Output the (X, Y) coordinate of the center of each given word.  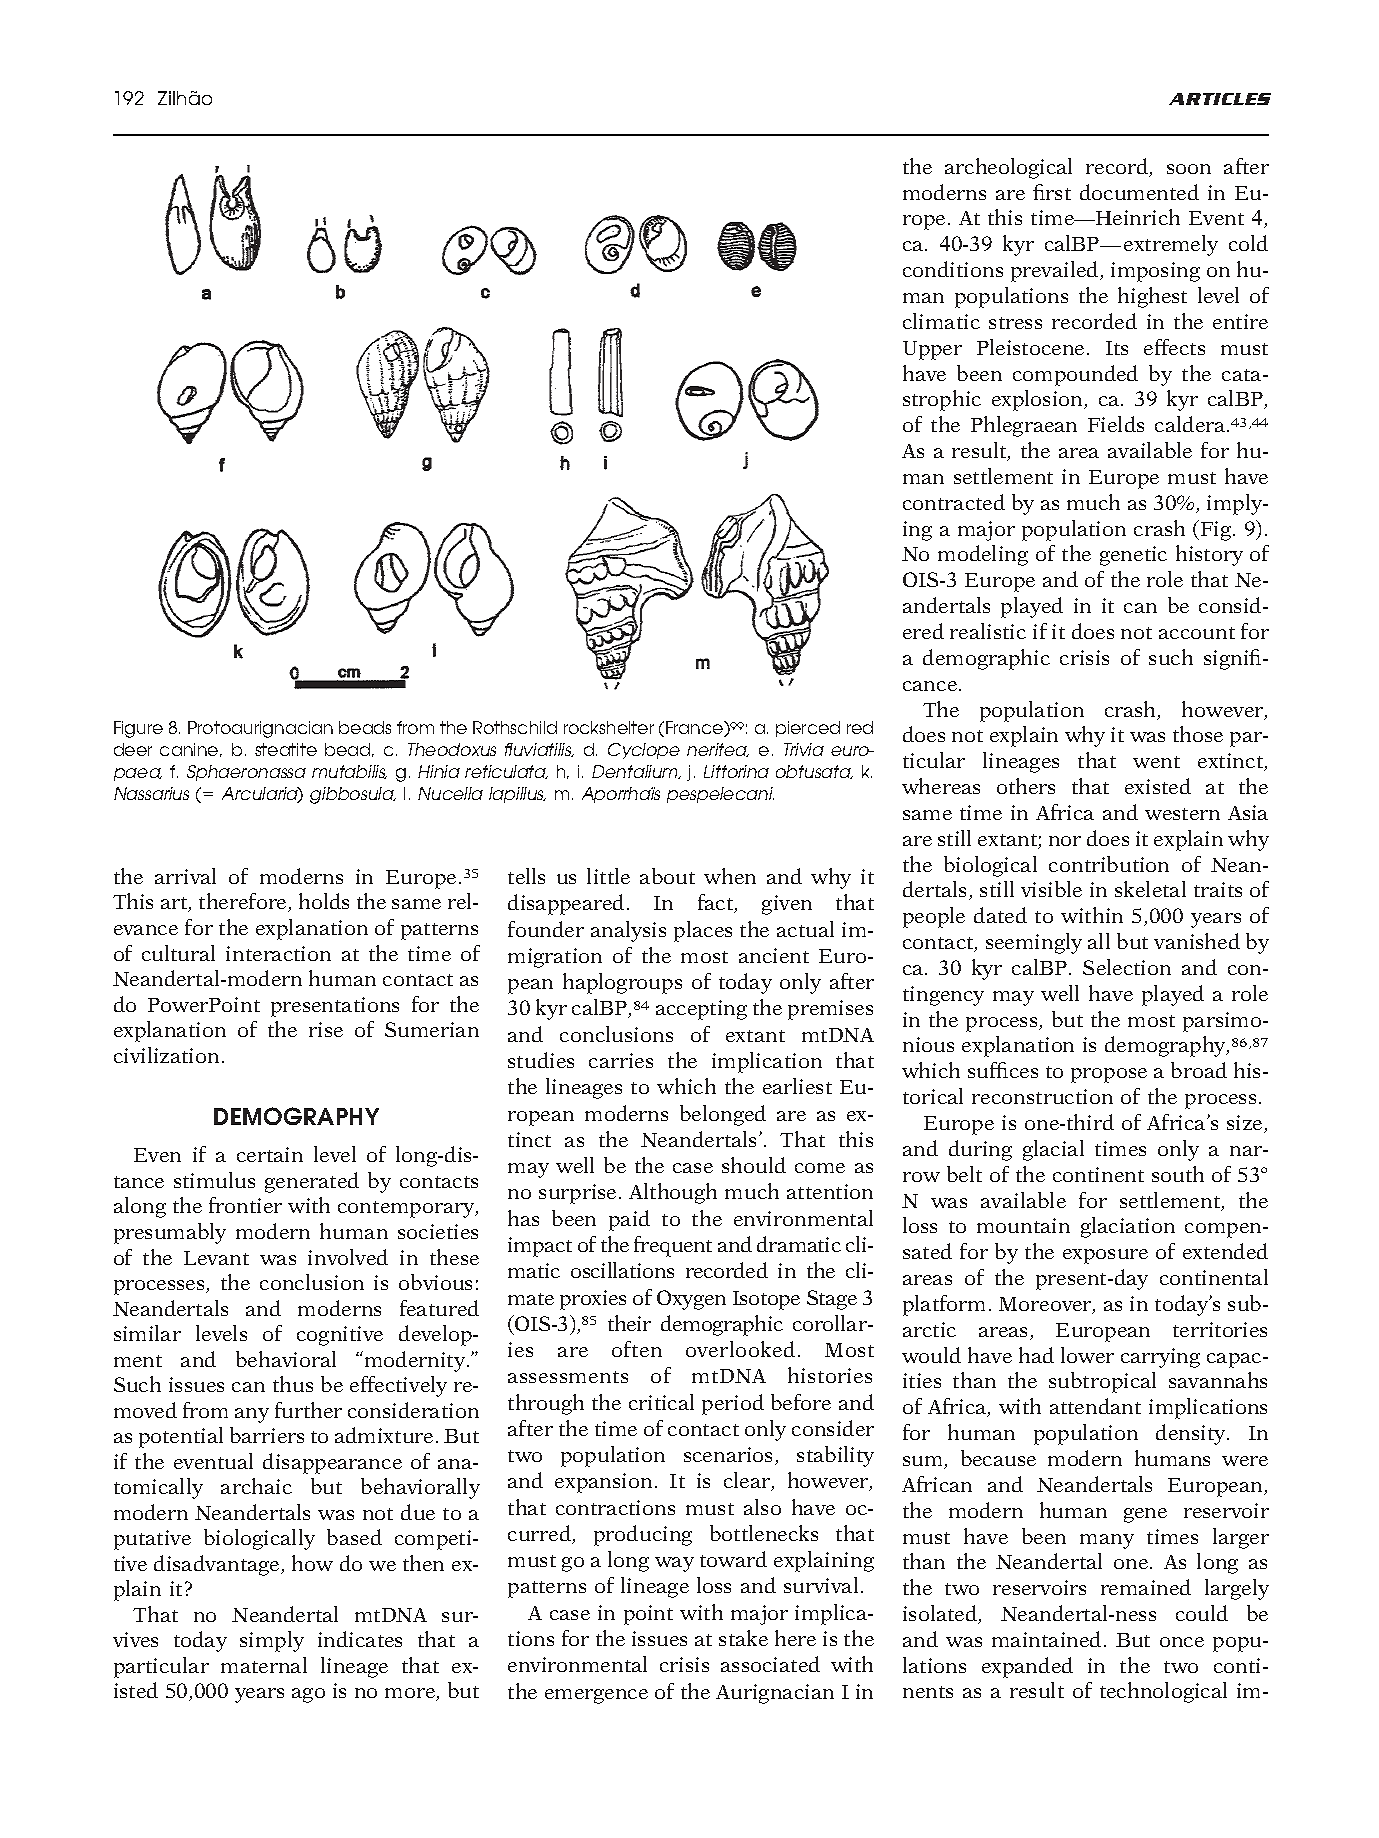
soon (1189, 169)
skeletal (1150, 889)
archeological (1008, 168)
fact (717, 903)
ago (308, 1695)
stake (743, 1638)
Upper (932, 350)
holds (324, 901)
